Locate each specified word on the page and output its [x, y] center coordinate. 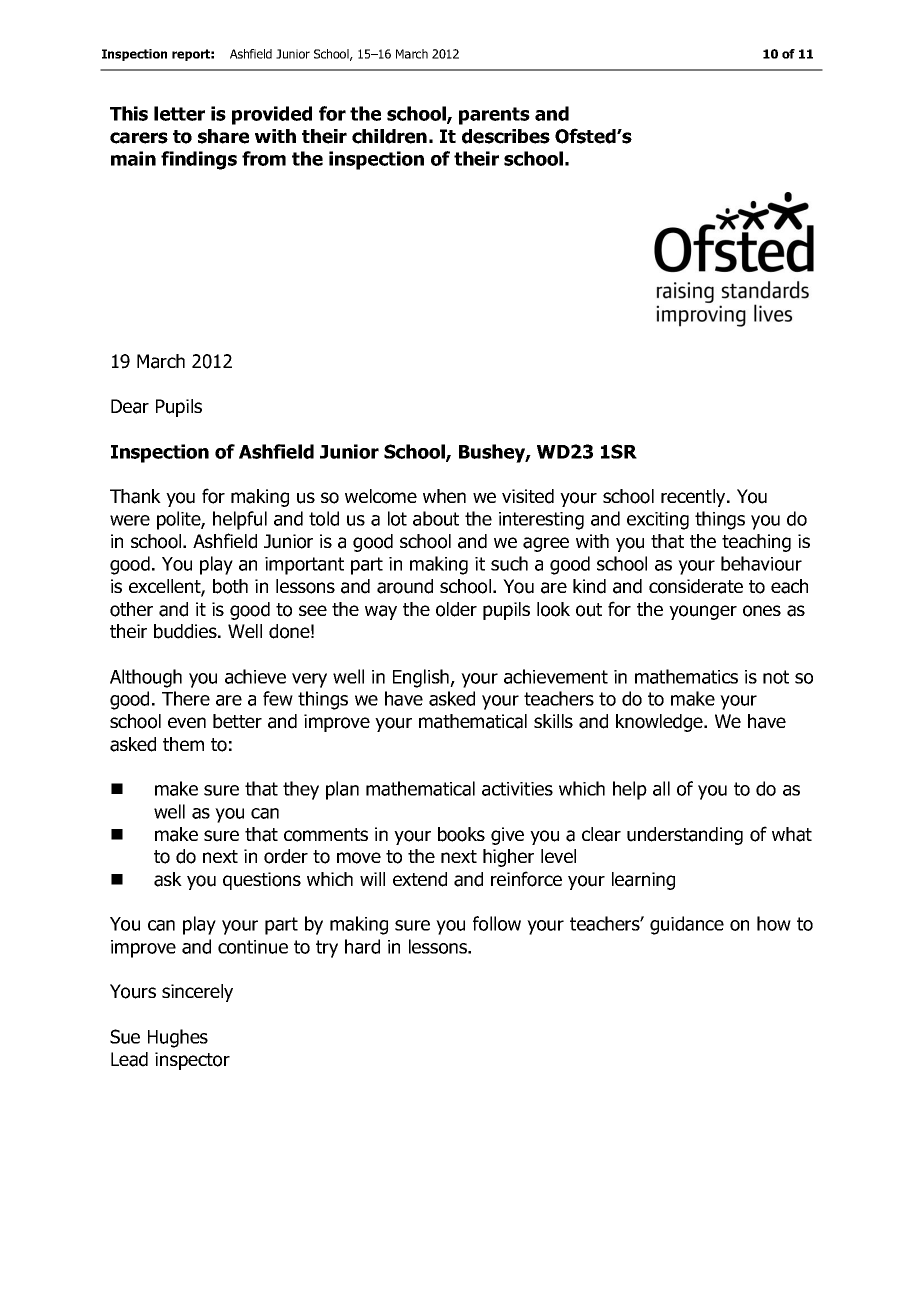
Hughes [178, 1038]
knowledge [660, 723]
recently [694, 498]
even [187, 722]
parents [494, 116]
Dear [130, 406]
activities [517, 789]
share [223, 136]
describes [506, 136]
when [444, 496]
